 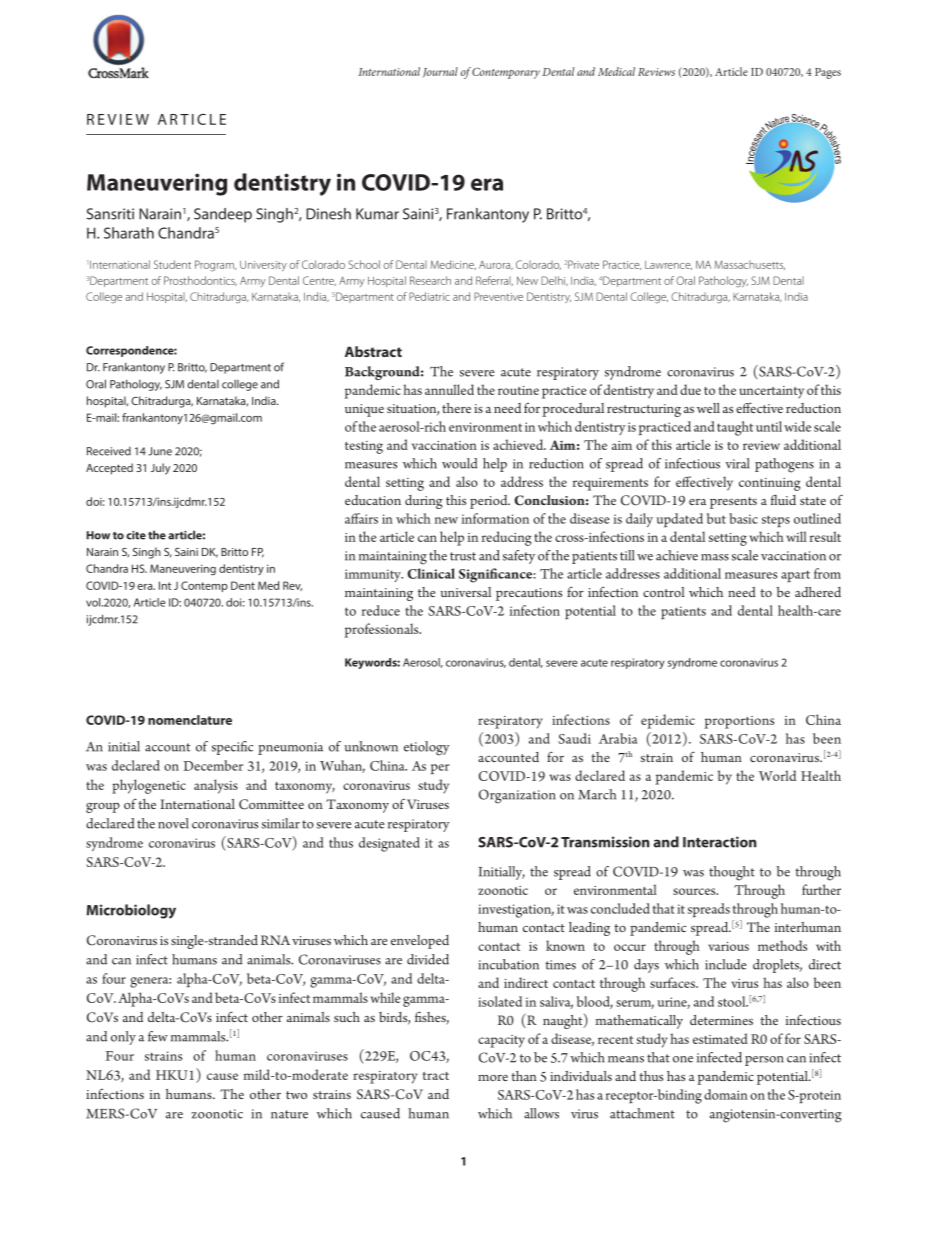 I want to click on Sandeep, so click(x=223, y=215).
